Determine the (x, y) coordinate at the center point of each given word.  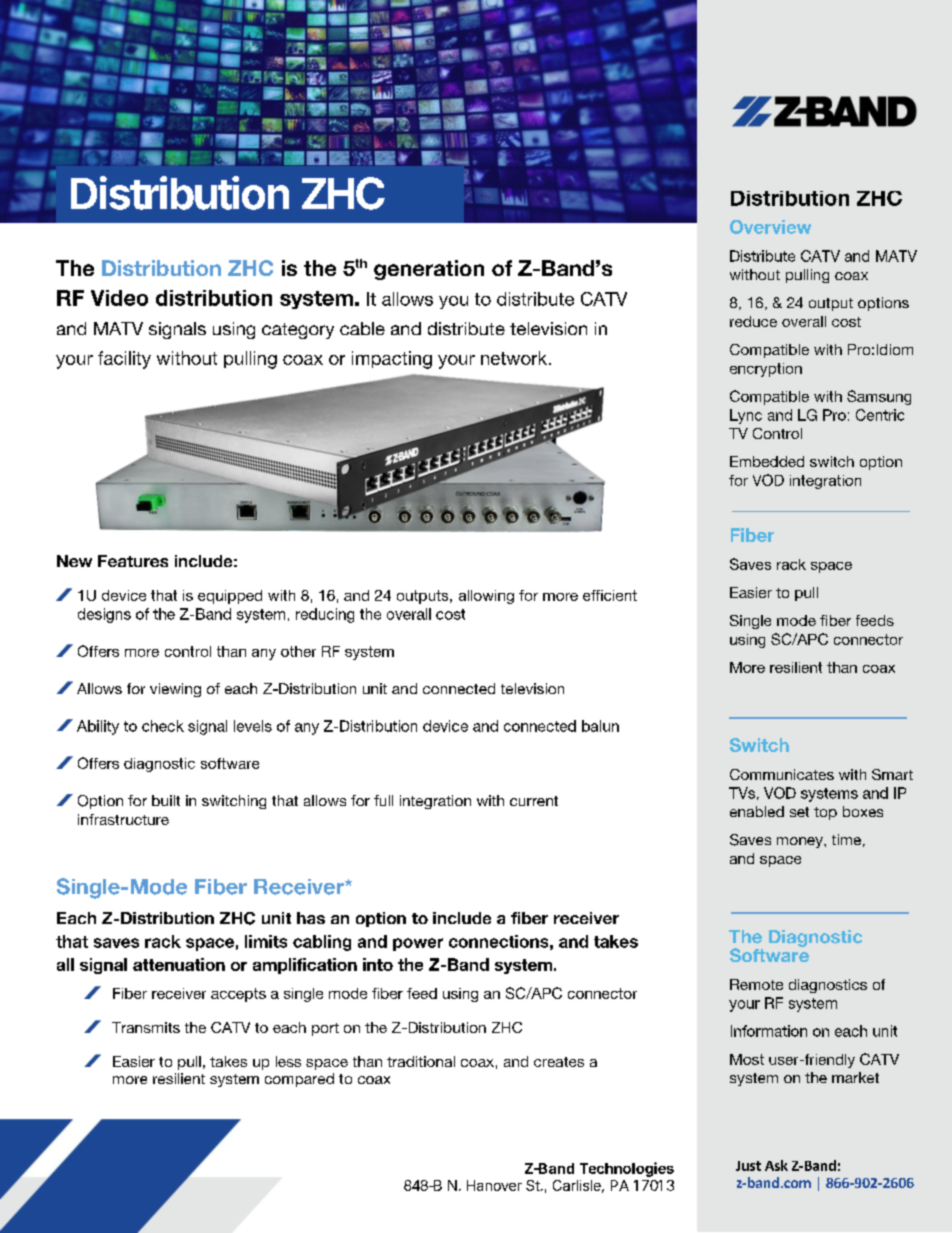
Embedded (767, 461)
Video (119, 298)
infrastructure (123, 819)
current (534, 801)
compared (299, 1080)
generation (429, 270)
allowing (486, 597)
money (801, 842)
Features (133, 561)
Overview (770, 227)
